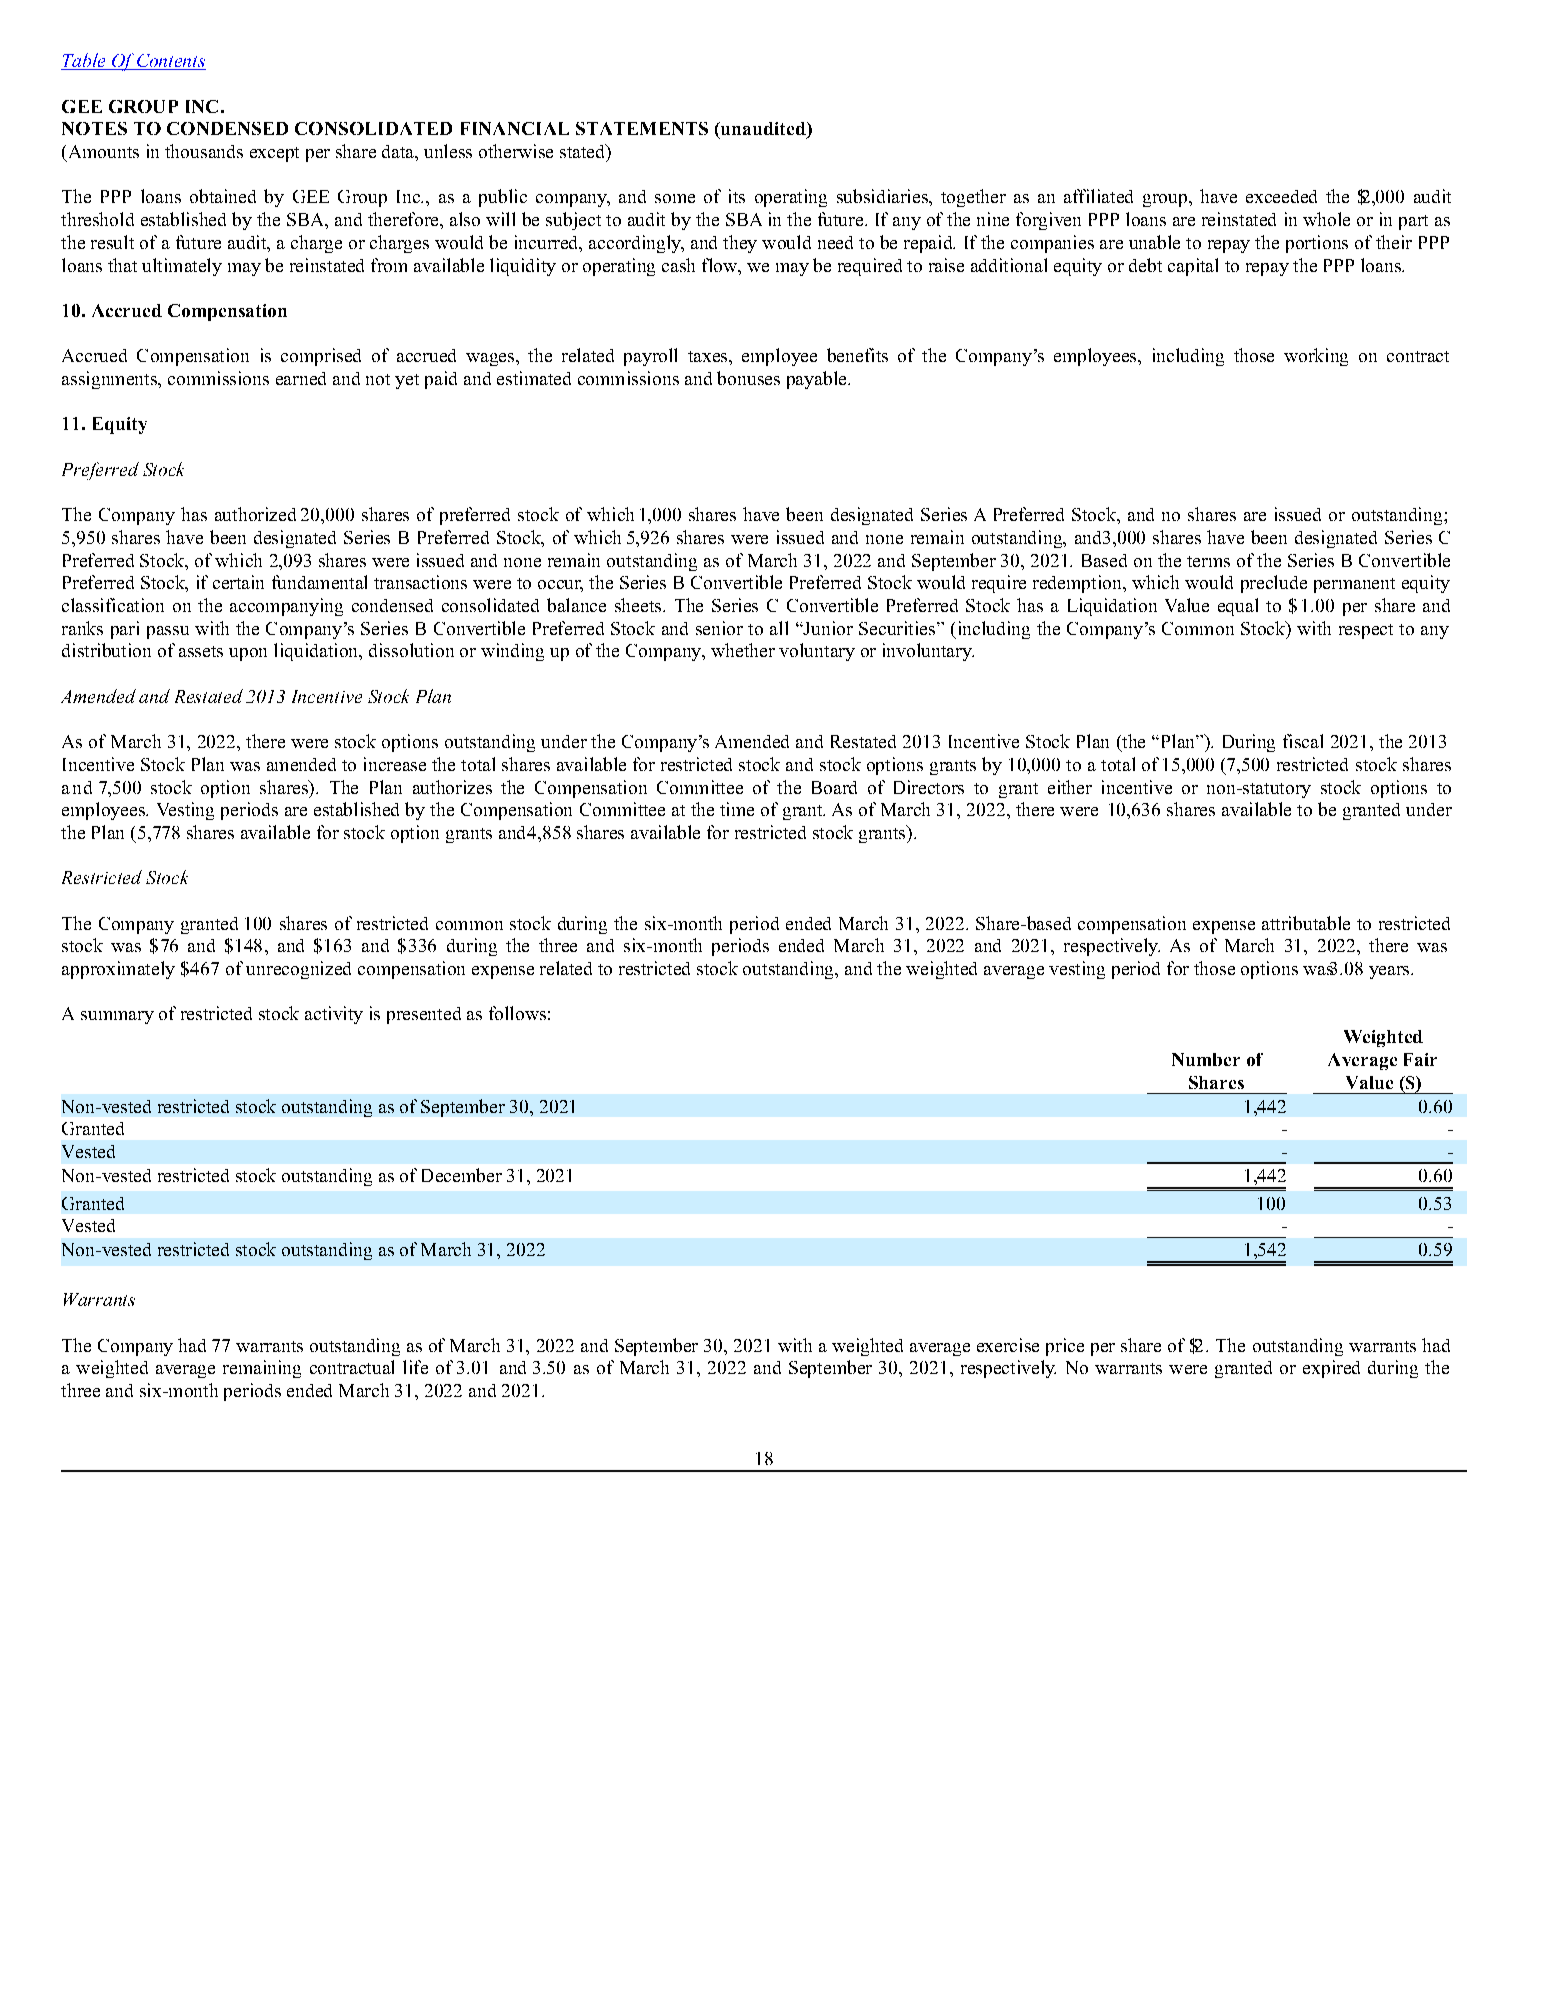 The height and width of the image is (1997, 1543). Describe the element at coordinates (1281, 196) in the image. I see `exceeded` at that location.
